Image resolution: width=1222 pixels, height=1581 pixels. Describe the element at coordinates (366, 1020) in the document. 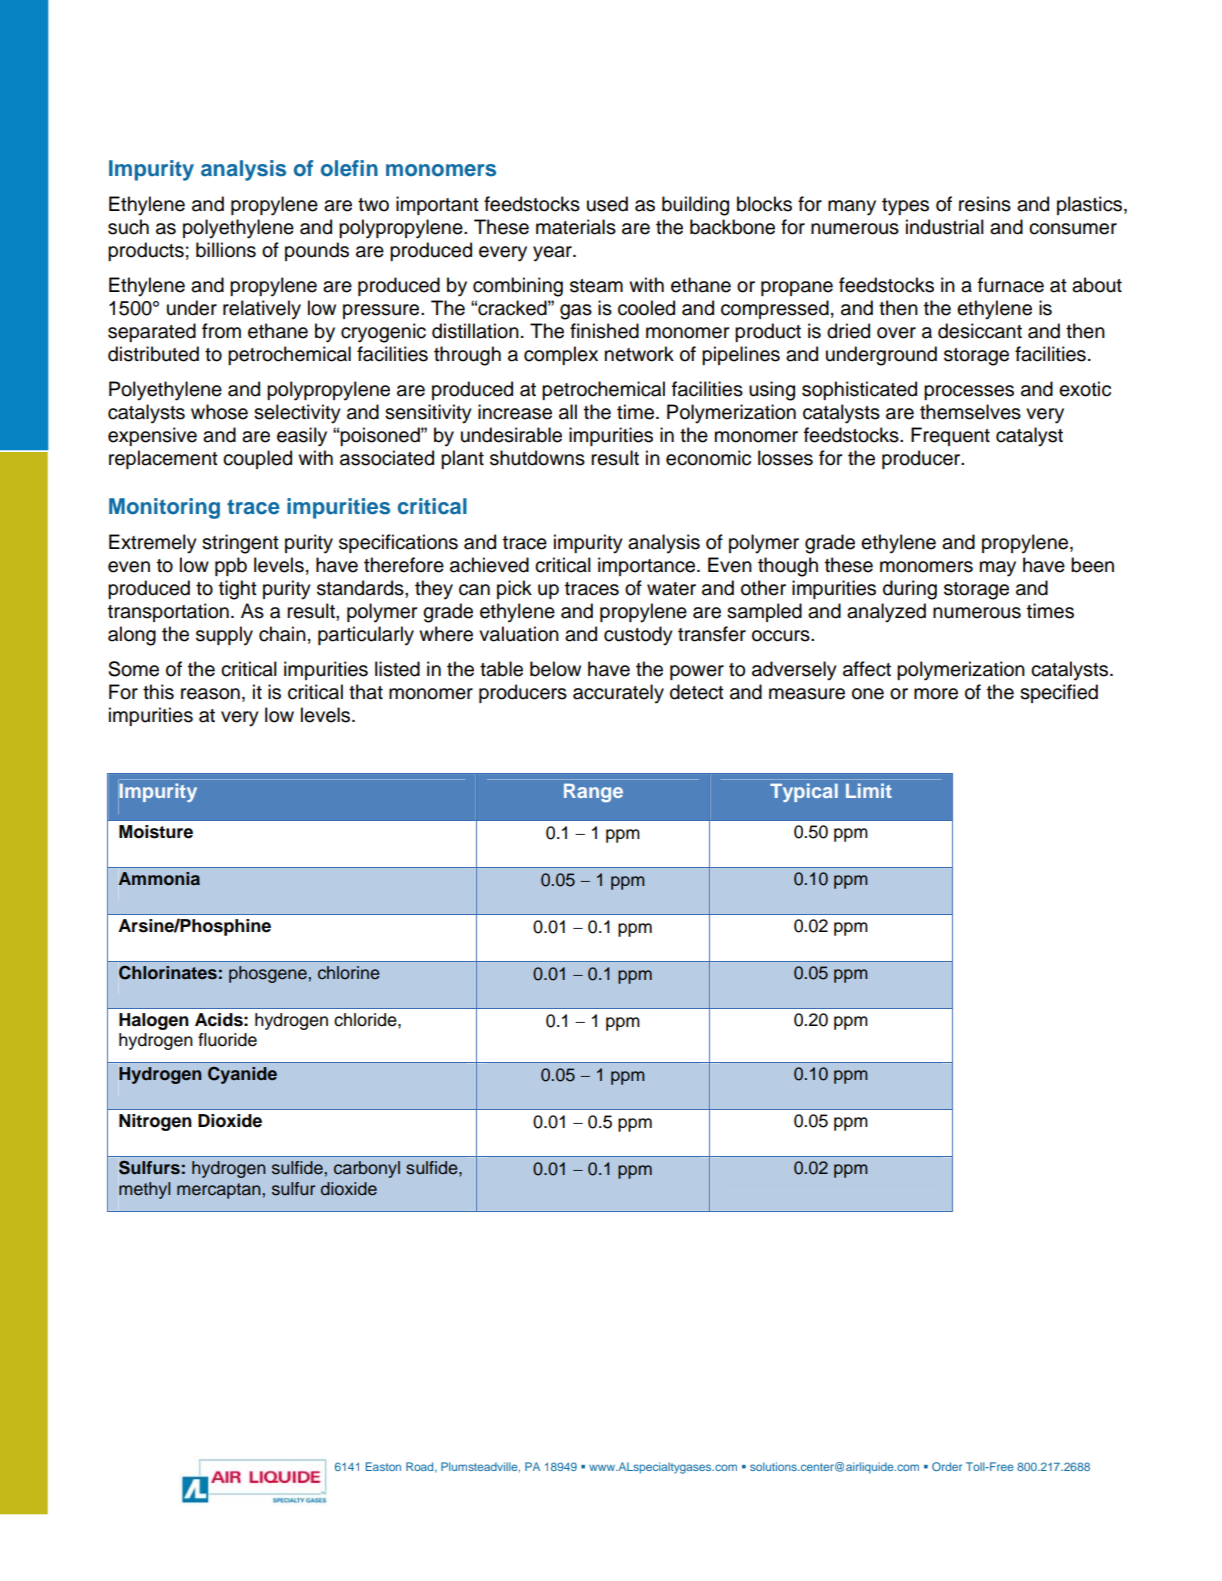

I see `chloride` at that location.
